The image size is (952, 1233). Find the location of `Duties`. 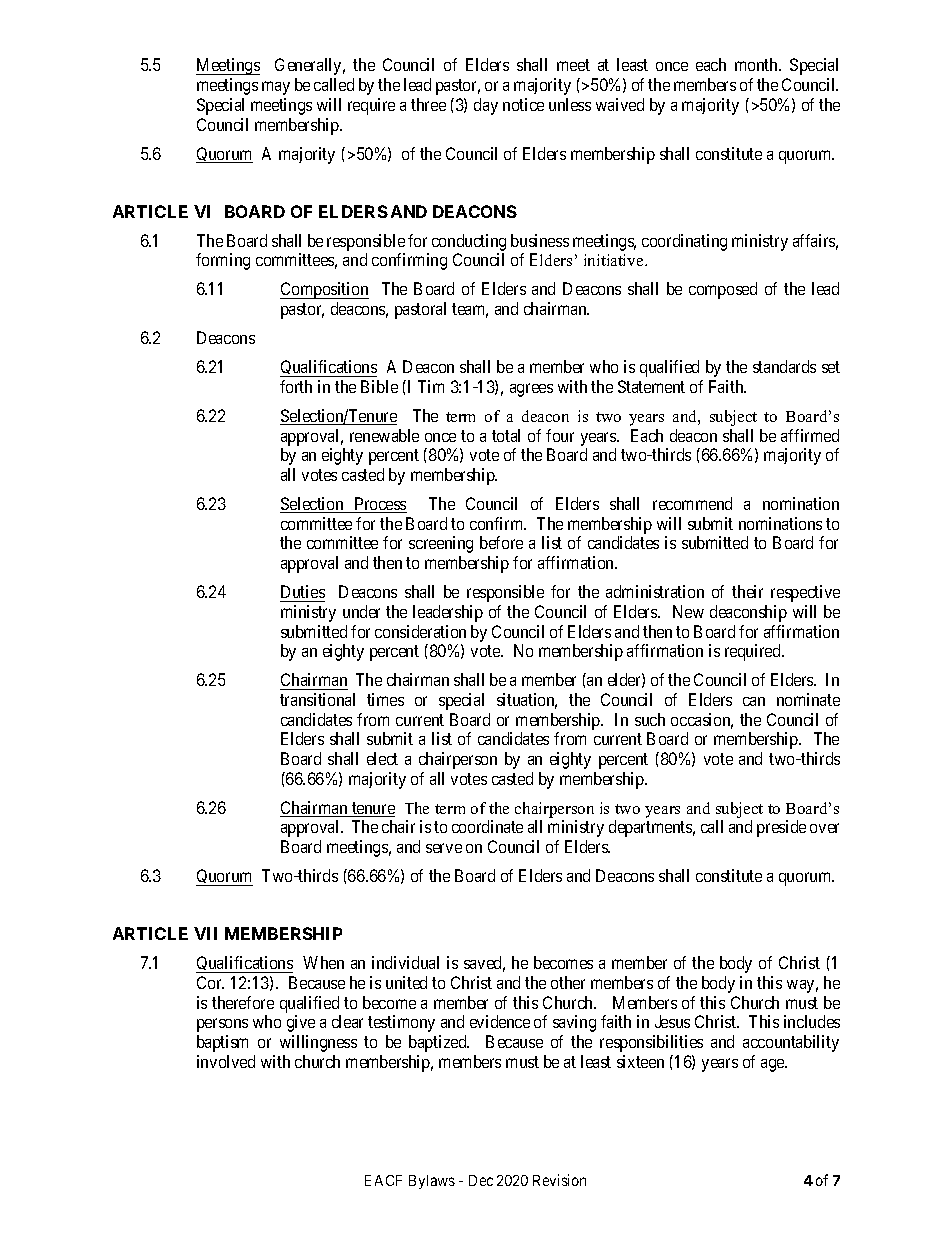

Duties is located at coordinates (303, 591).
